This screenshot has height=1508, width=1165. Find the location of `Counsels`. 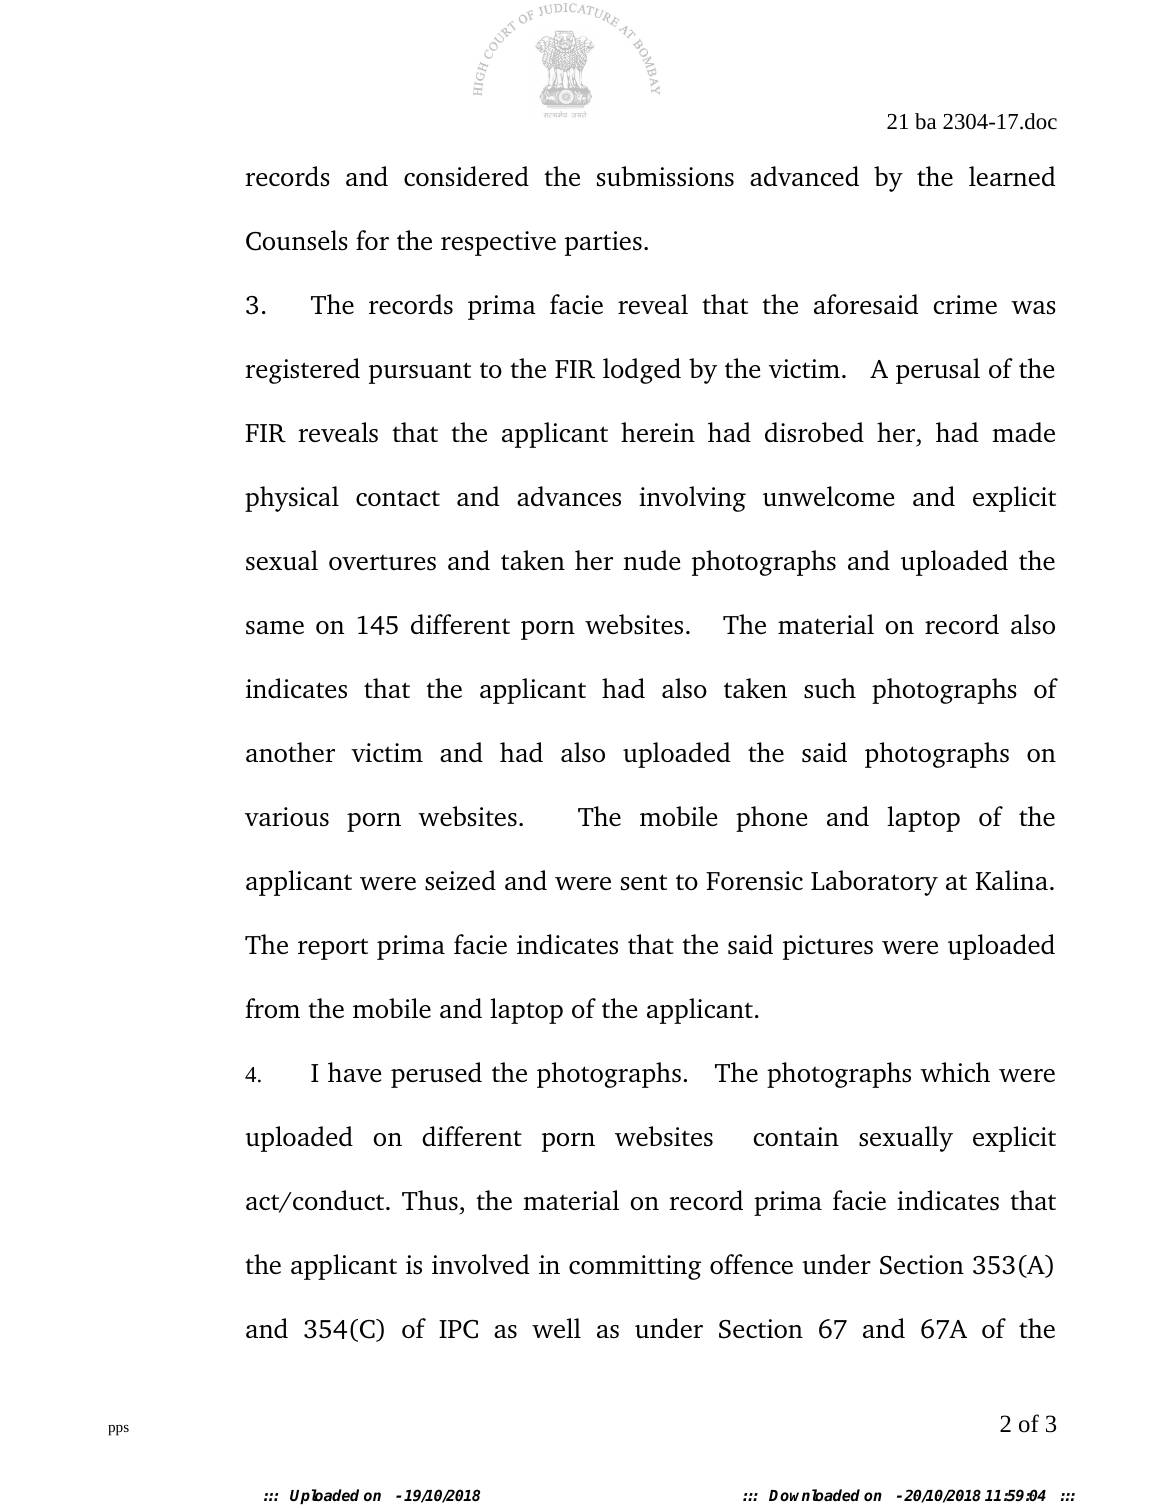

Counsels is located at coordinates (297, 240).
